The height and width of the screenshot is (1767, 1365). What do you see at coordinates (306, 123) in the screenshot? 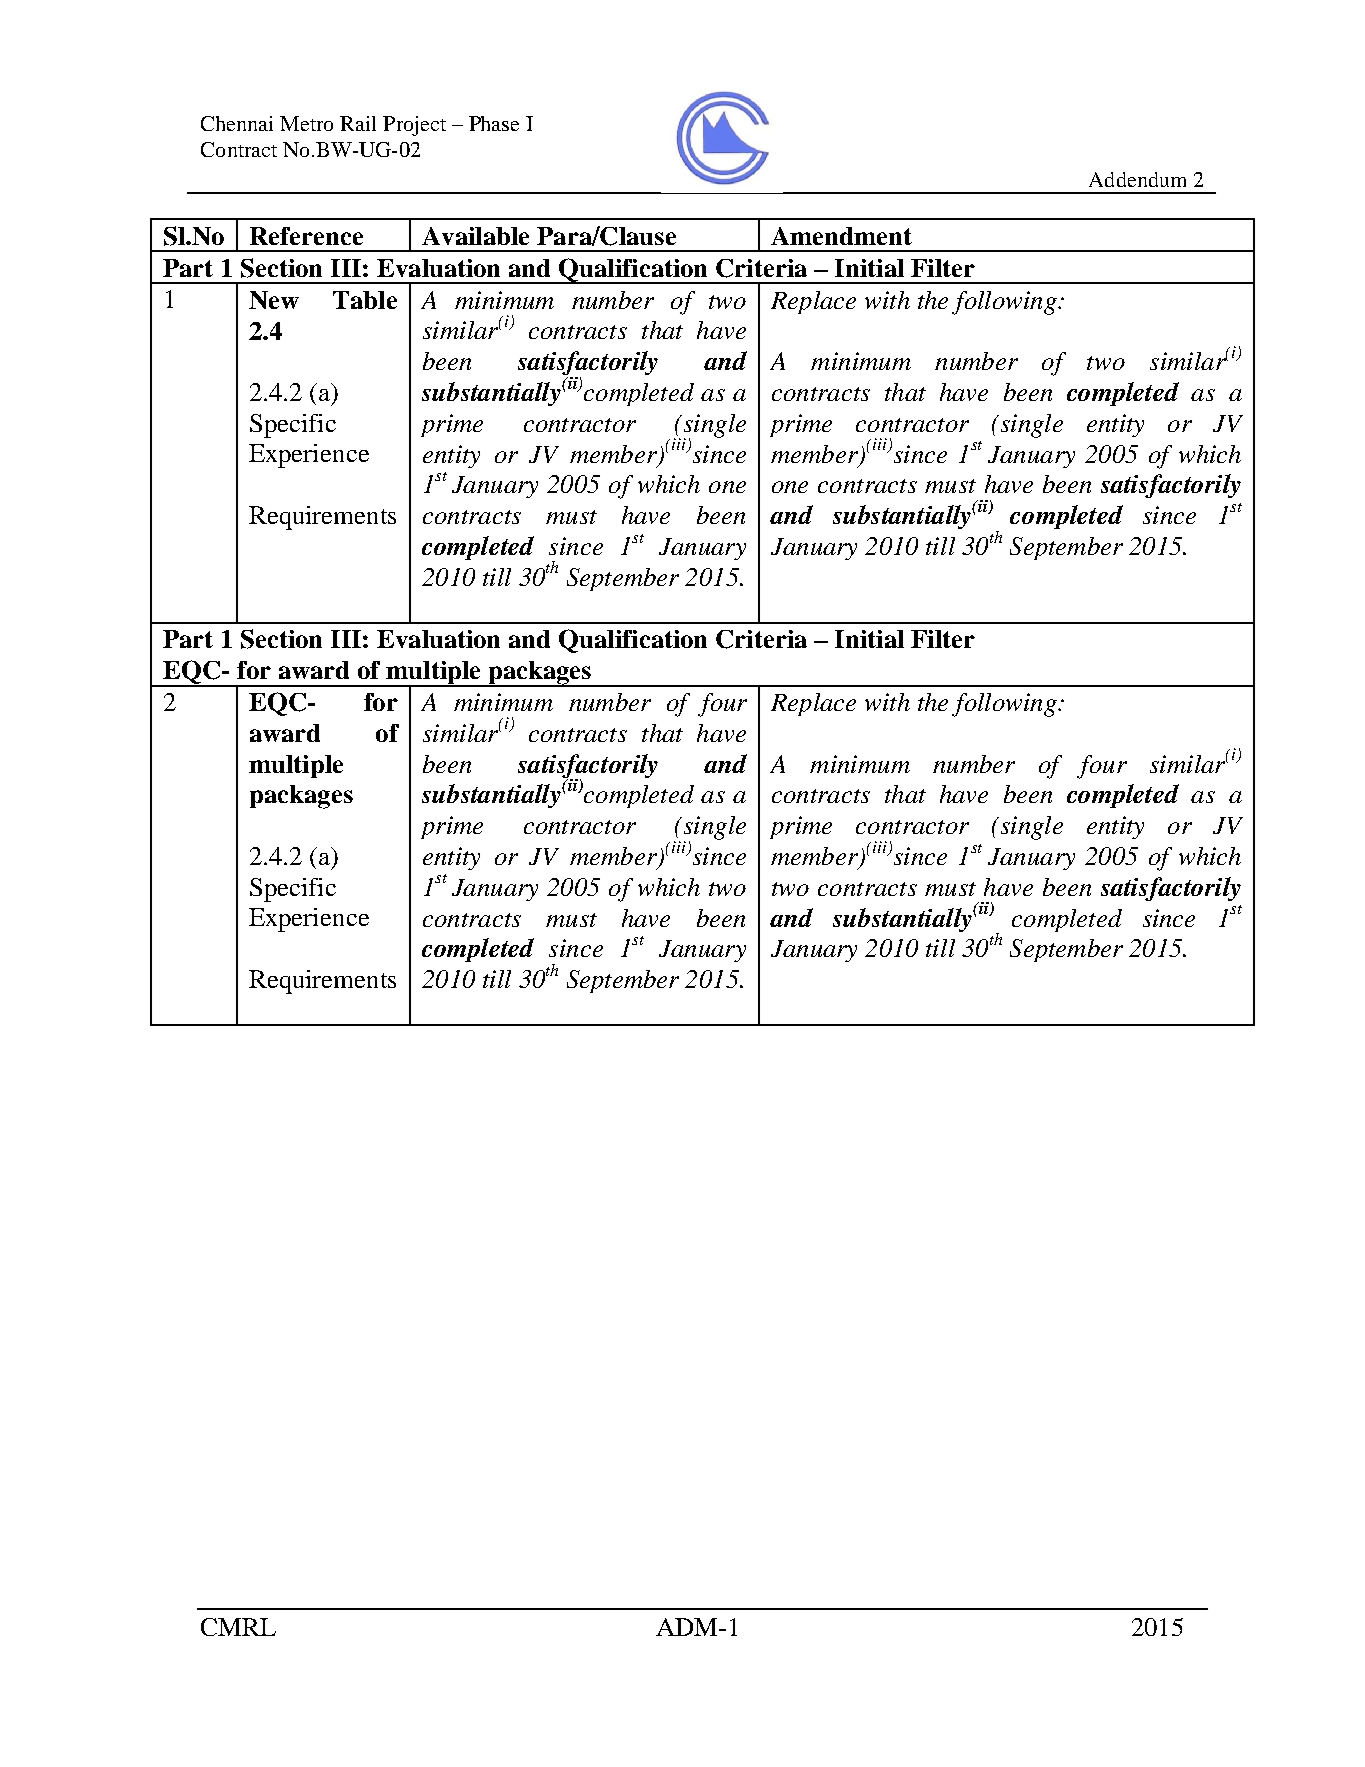
I see `Metro` at bounding box center [306, 123].
